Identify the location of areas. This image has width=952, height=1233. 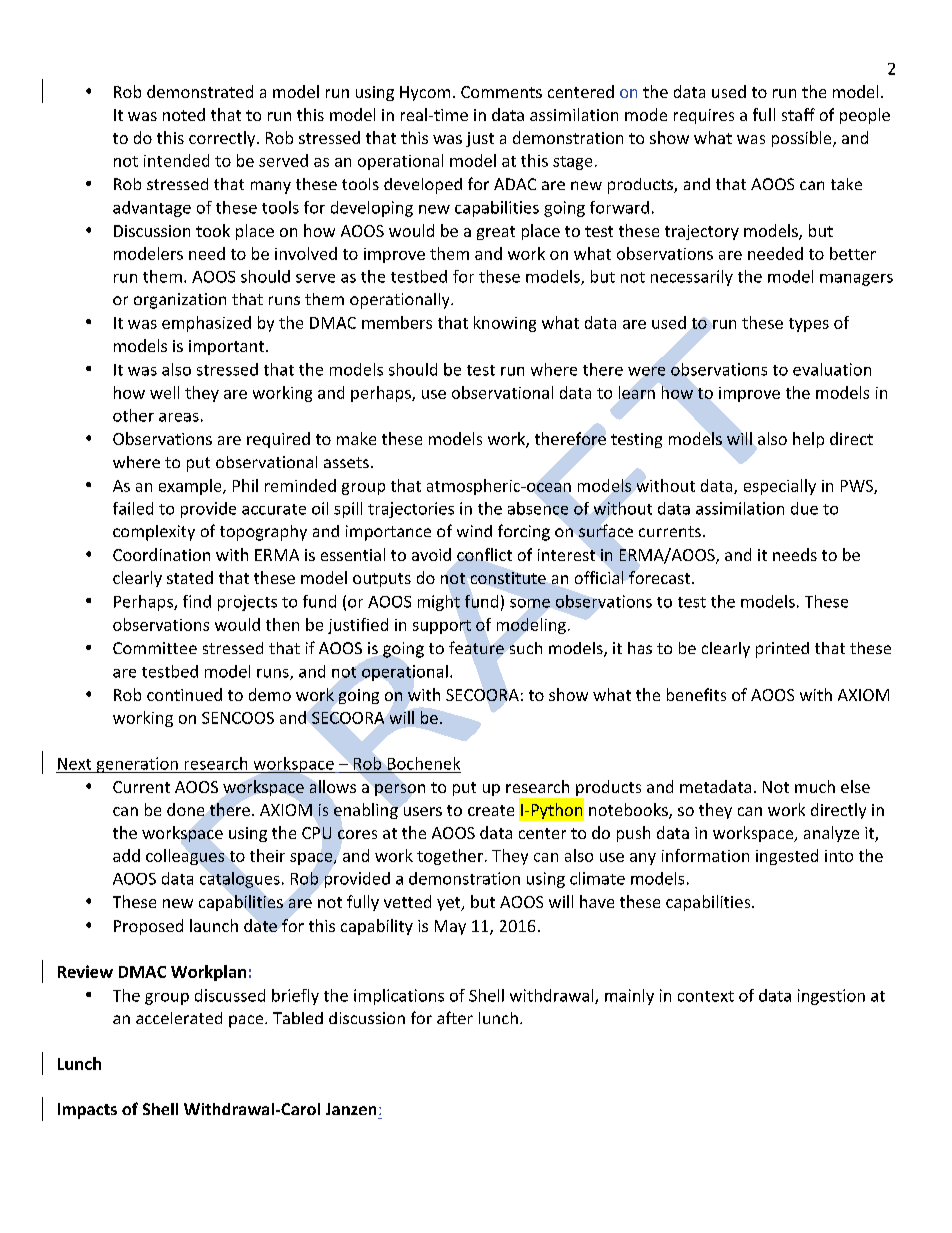
(179, 417).
